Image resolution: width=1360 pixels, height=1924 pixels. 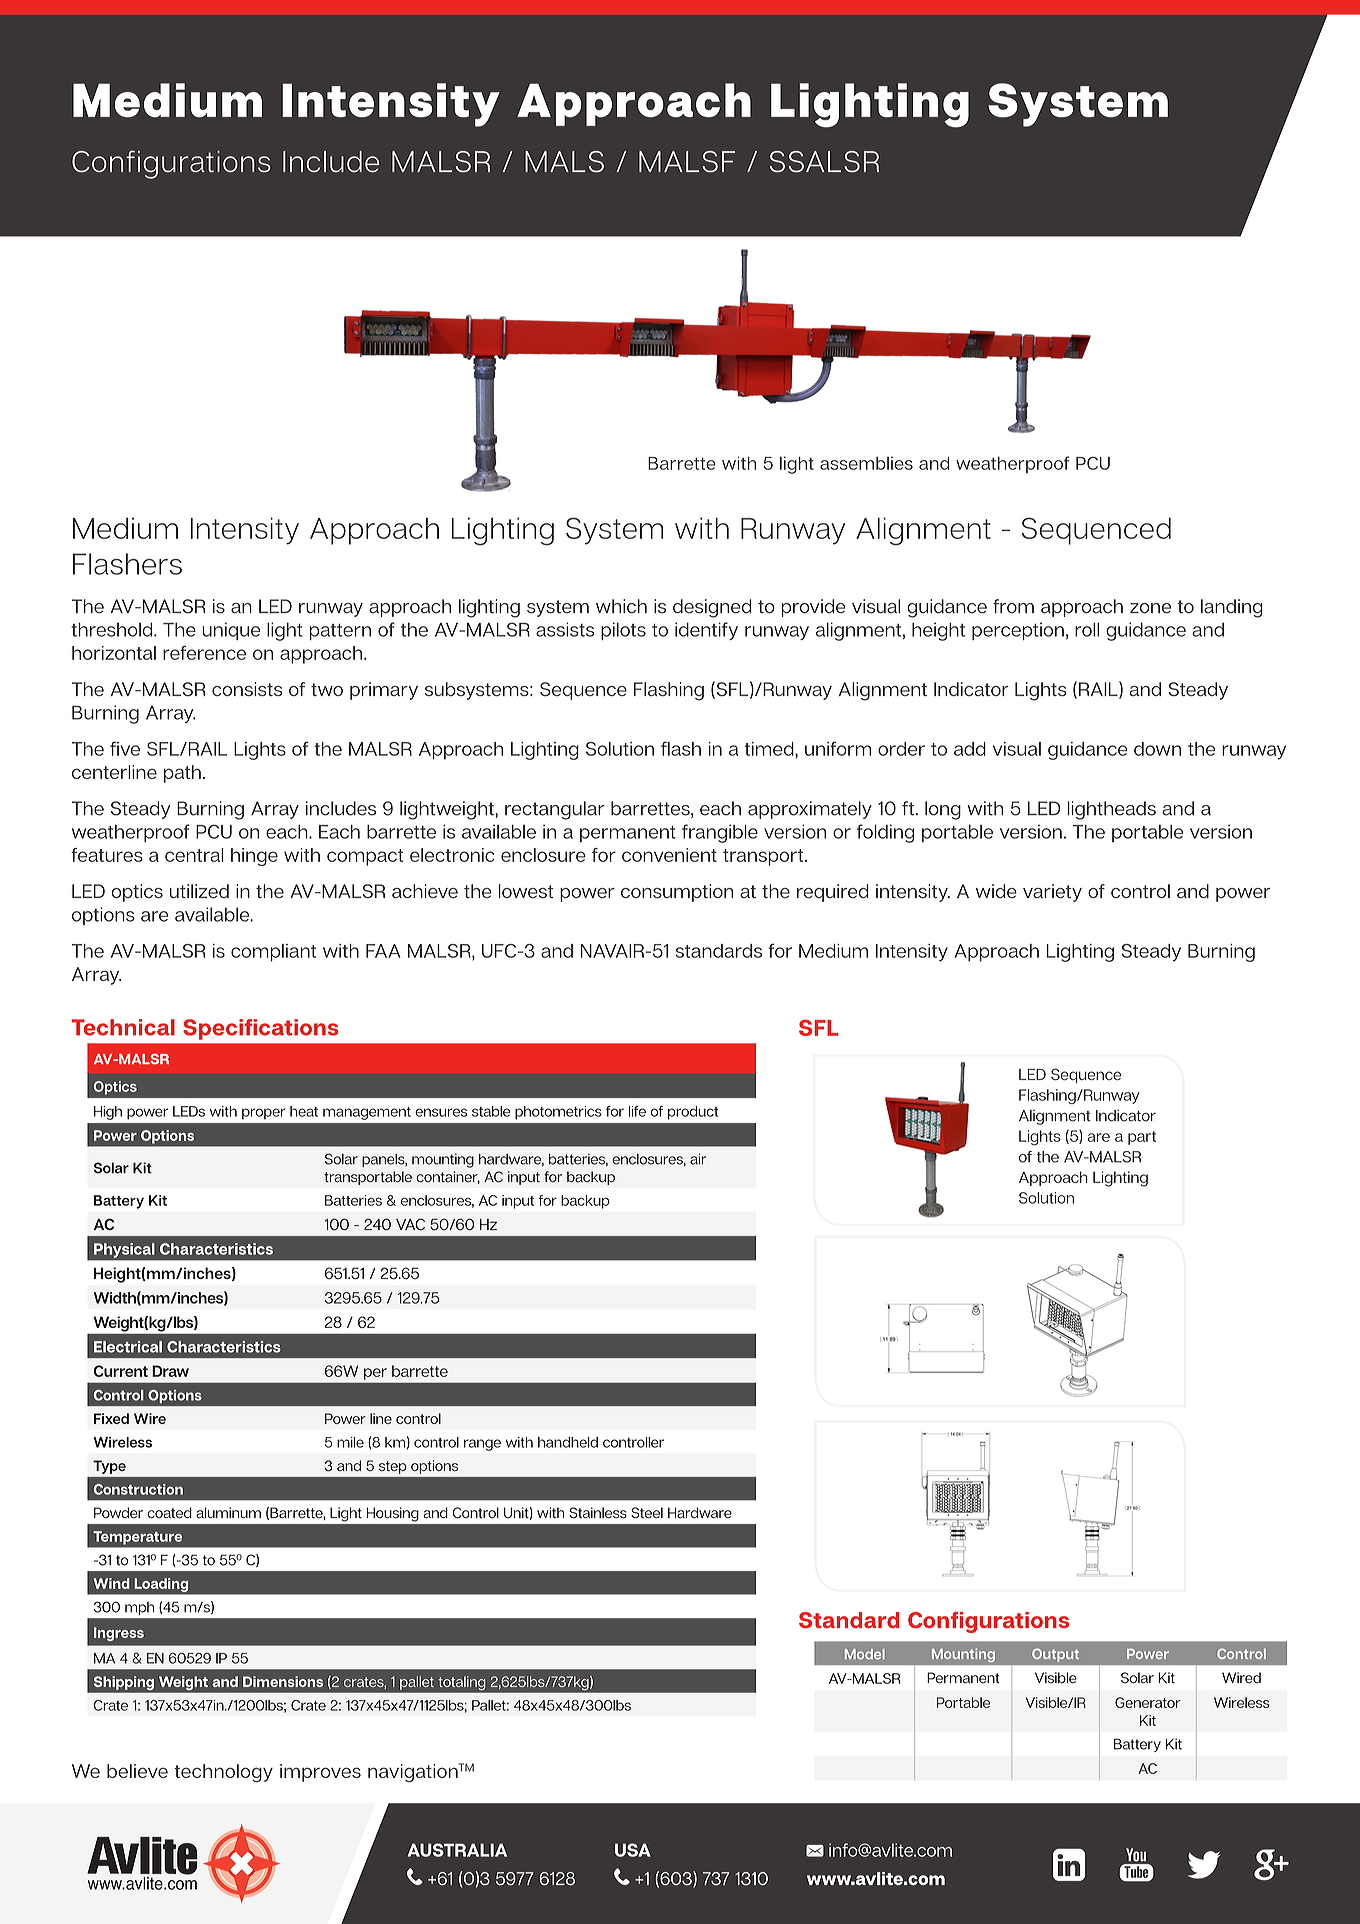 I want to click on aluminum, so click(x=228, y=1513).
